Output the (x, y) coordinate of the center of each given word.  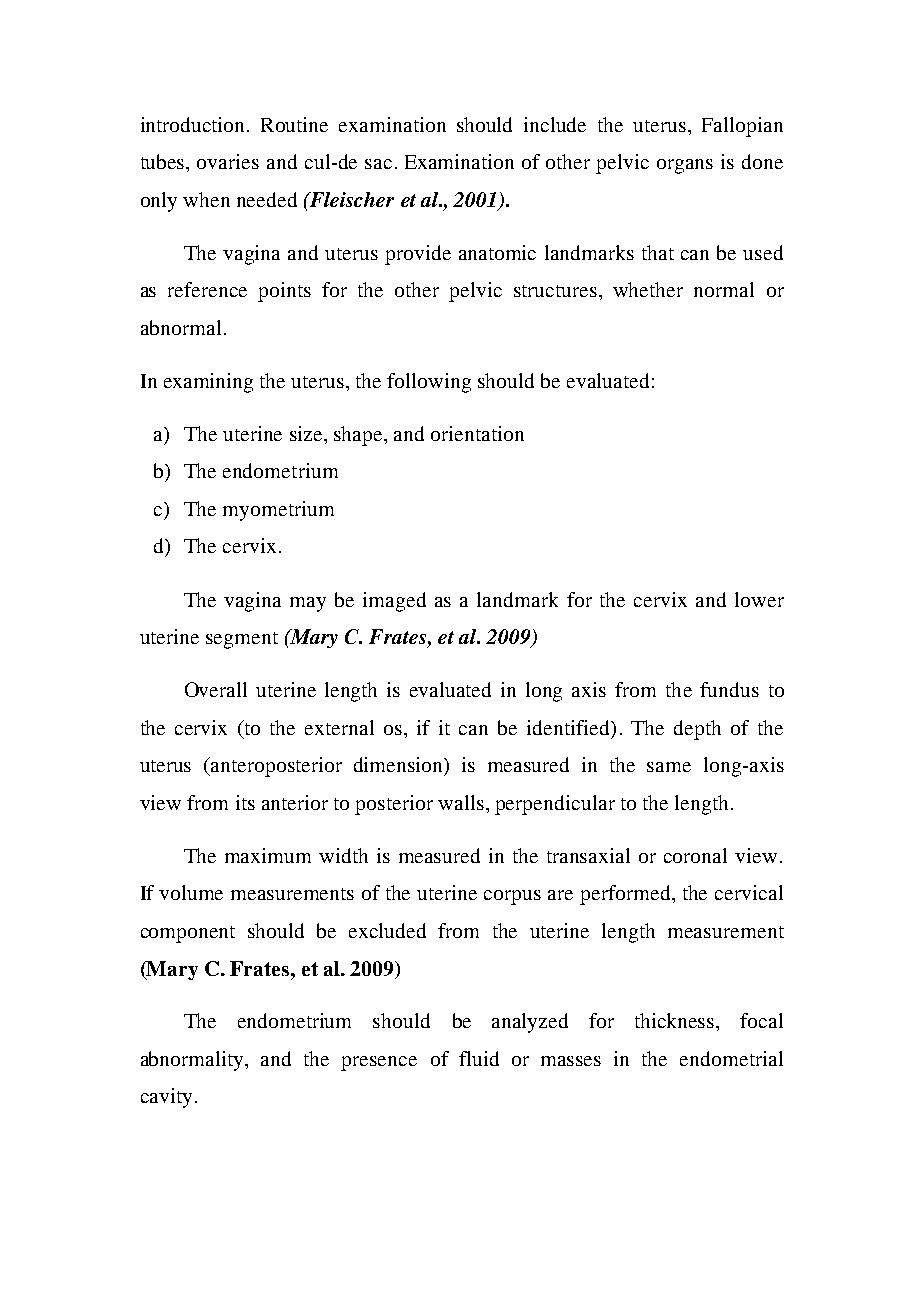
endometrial (731, 1058)
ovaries (228, 161)
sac (378, 164)
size (307, 433)
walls (461, 802)
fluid (479, 1058)
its (245, 802)
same (669, 767)
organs (685, 166)
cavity (166, 1098)
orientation (477, 433)
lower (759, 599)
